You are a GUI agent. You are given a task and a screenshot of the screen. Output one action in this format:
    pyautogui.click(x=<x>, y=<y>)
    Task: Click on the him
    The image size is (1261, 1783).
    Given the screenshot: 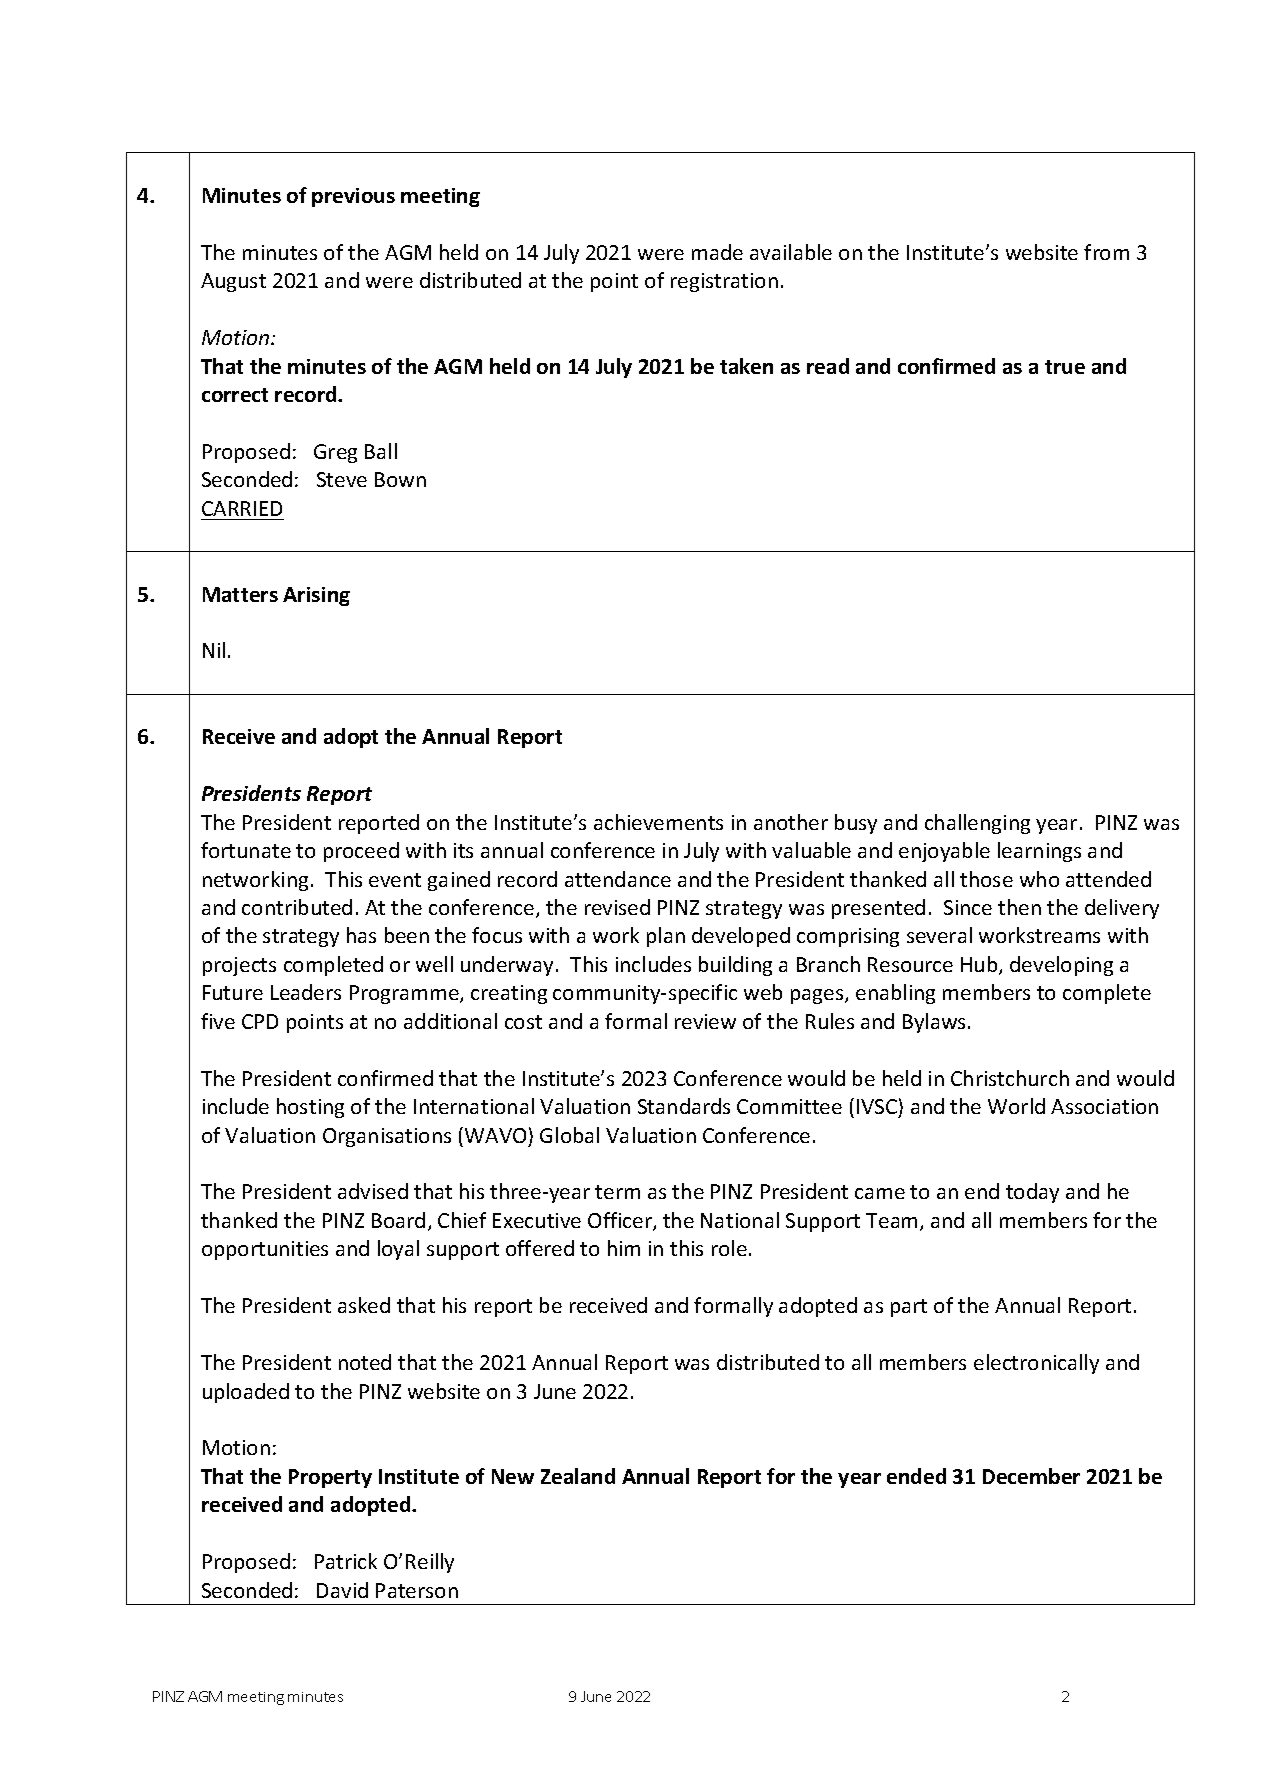 What is the action you would take?
    pyautogui.click(x=624, y=1248)
